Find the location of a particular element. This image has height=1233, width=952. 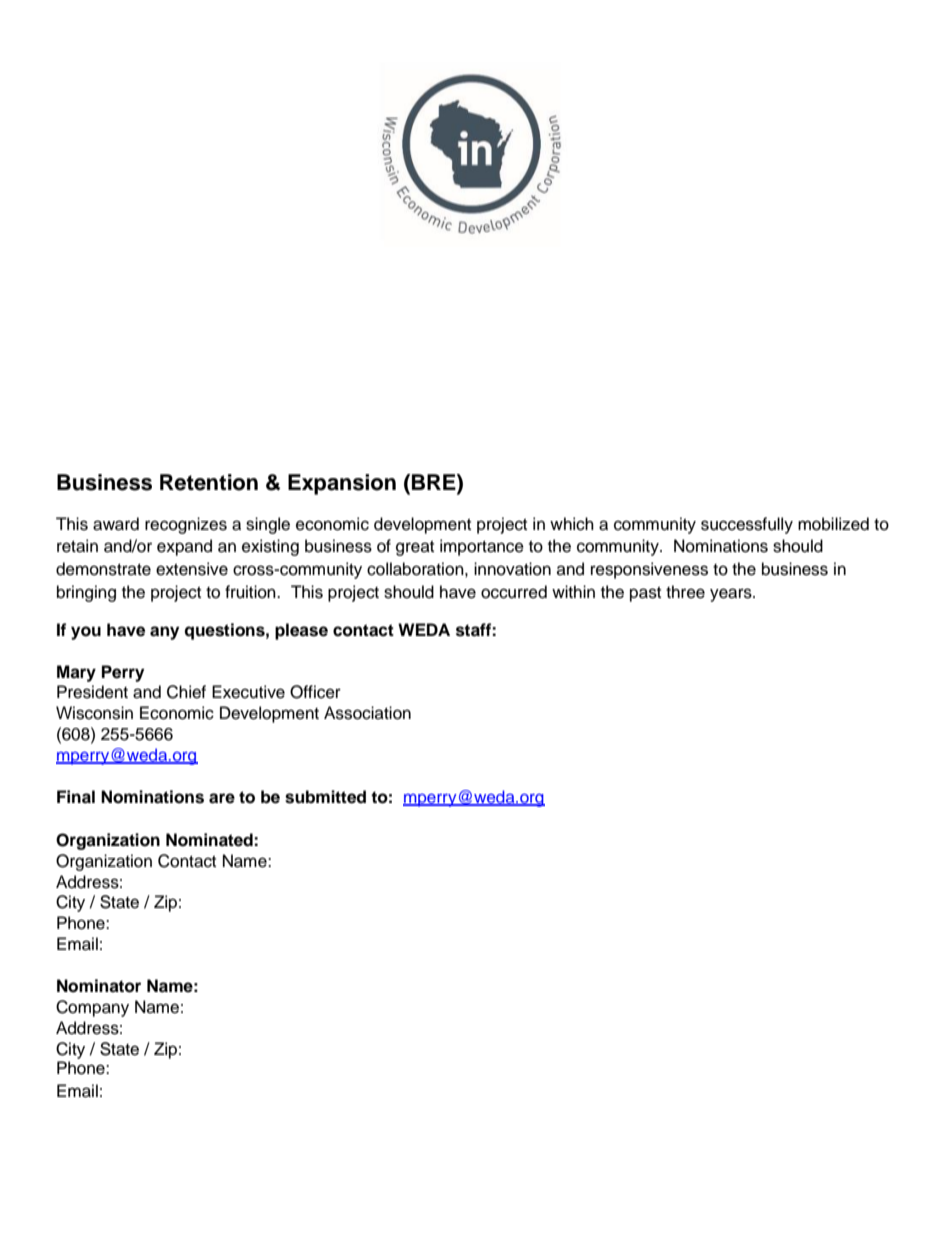

BRE is located at coordinates (435, 482).
